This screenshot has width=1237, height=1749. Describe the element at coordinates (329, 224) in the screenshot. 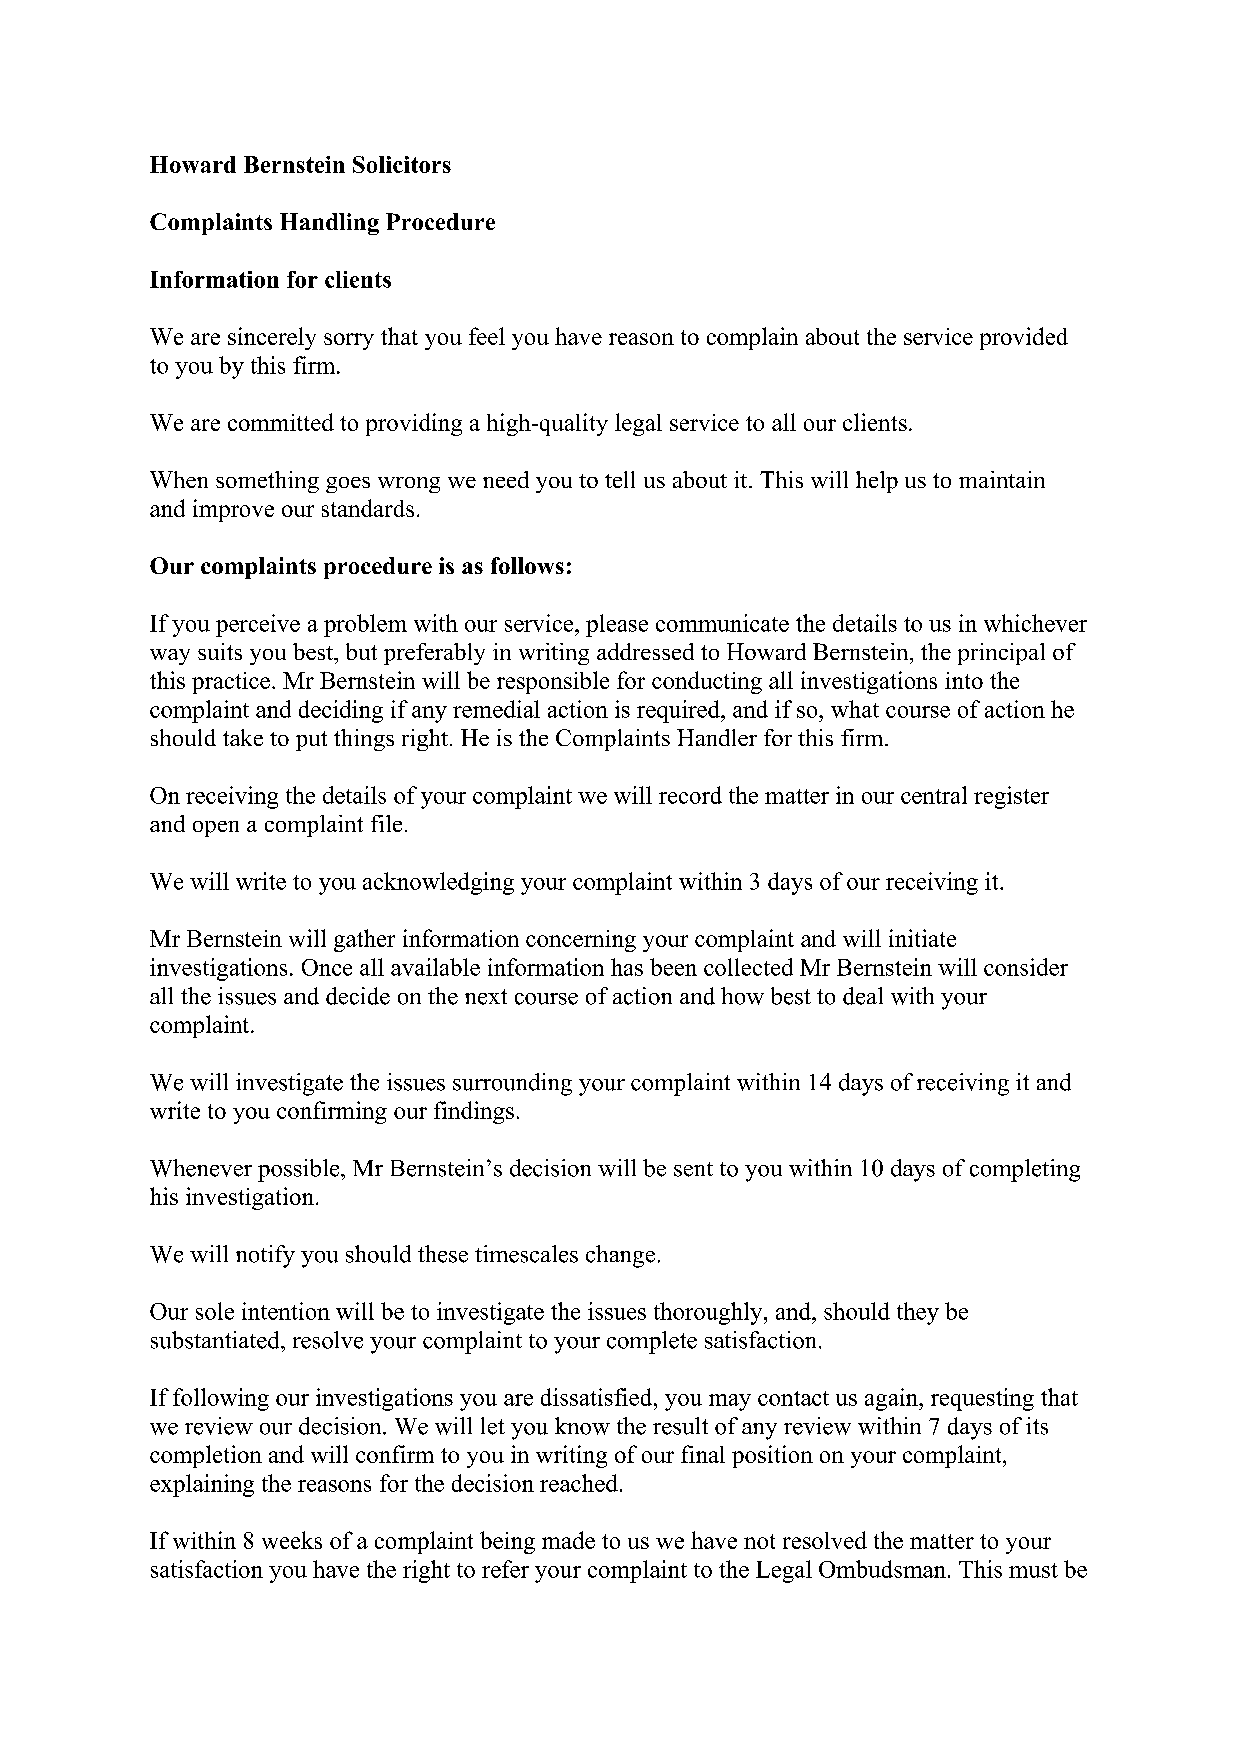

I see `Handling` at that location.
